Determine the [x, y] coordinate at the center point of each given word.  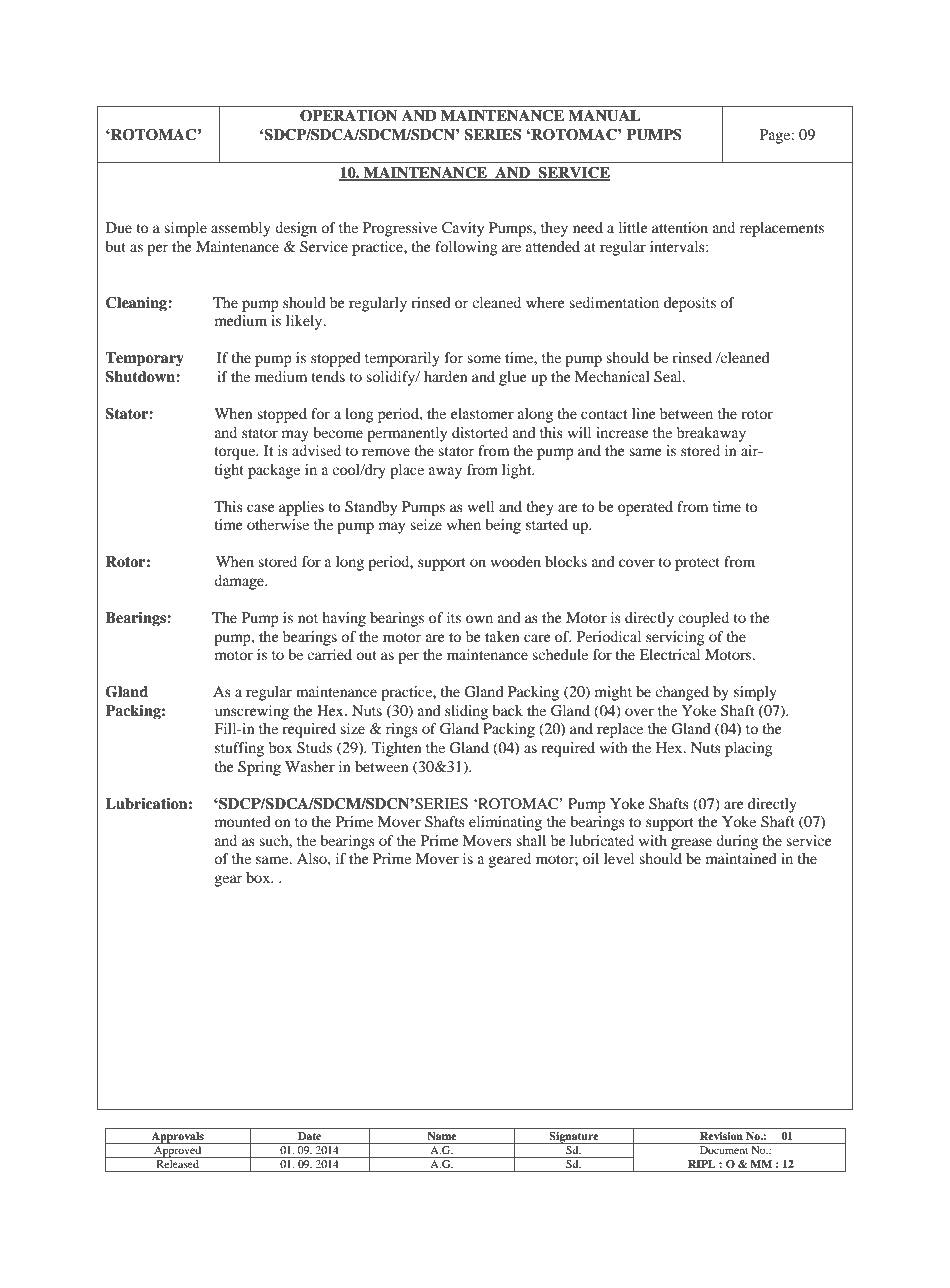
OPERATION [349, 116]
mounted [243, 821]
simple [185, 229]
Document [724, 1150]
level [619, 858]
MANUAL [604, 116]
